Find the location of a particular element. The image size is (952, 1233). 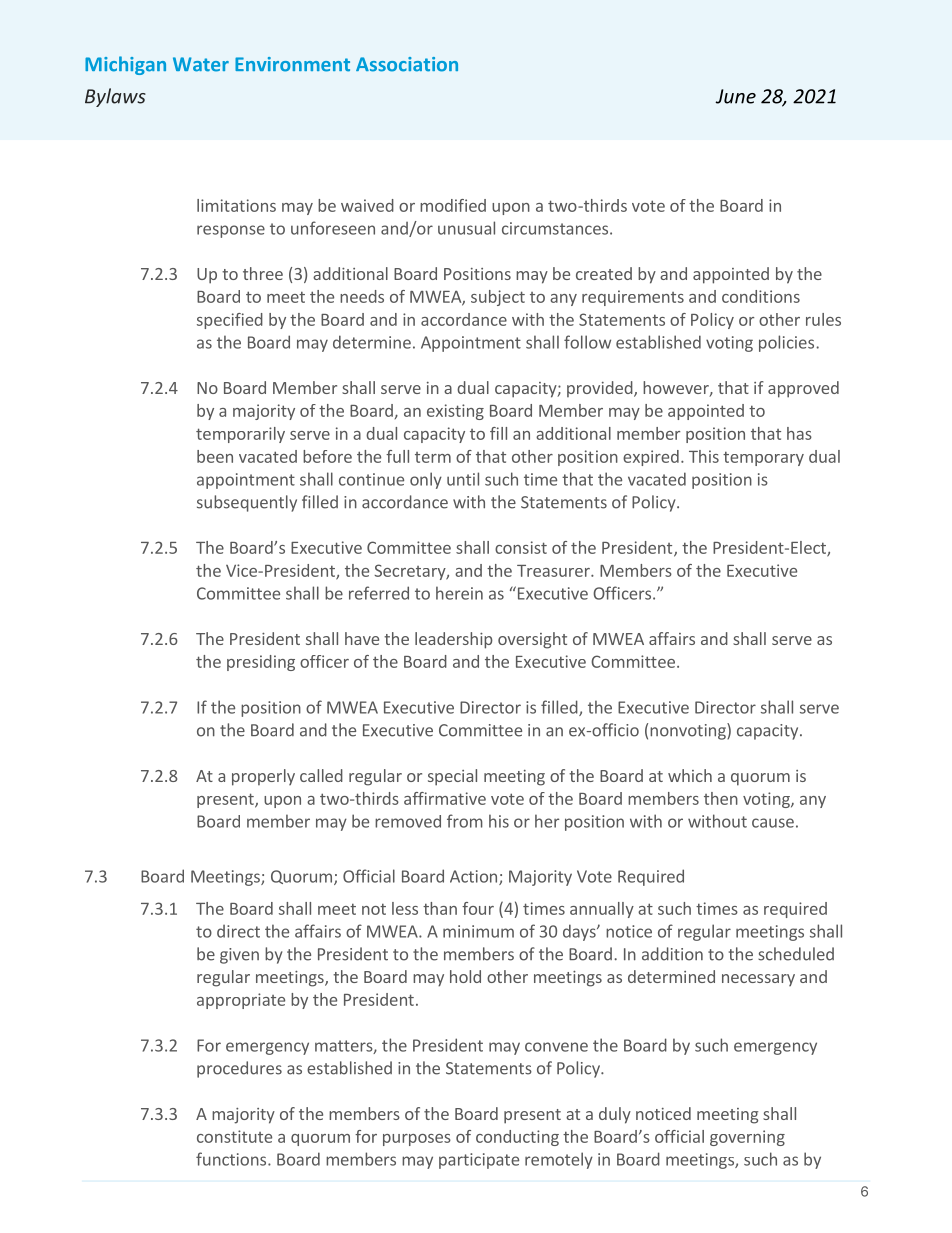

constitute is located at coordinates (234, 1136).
